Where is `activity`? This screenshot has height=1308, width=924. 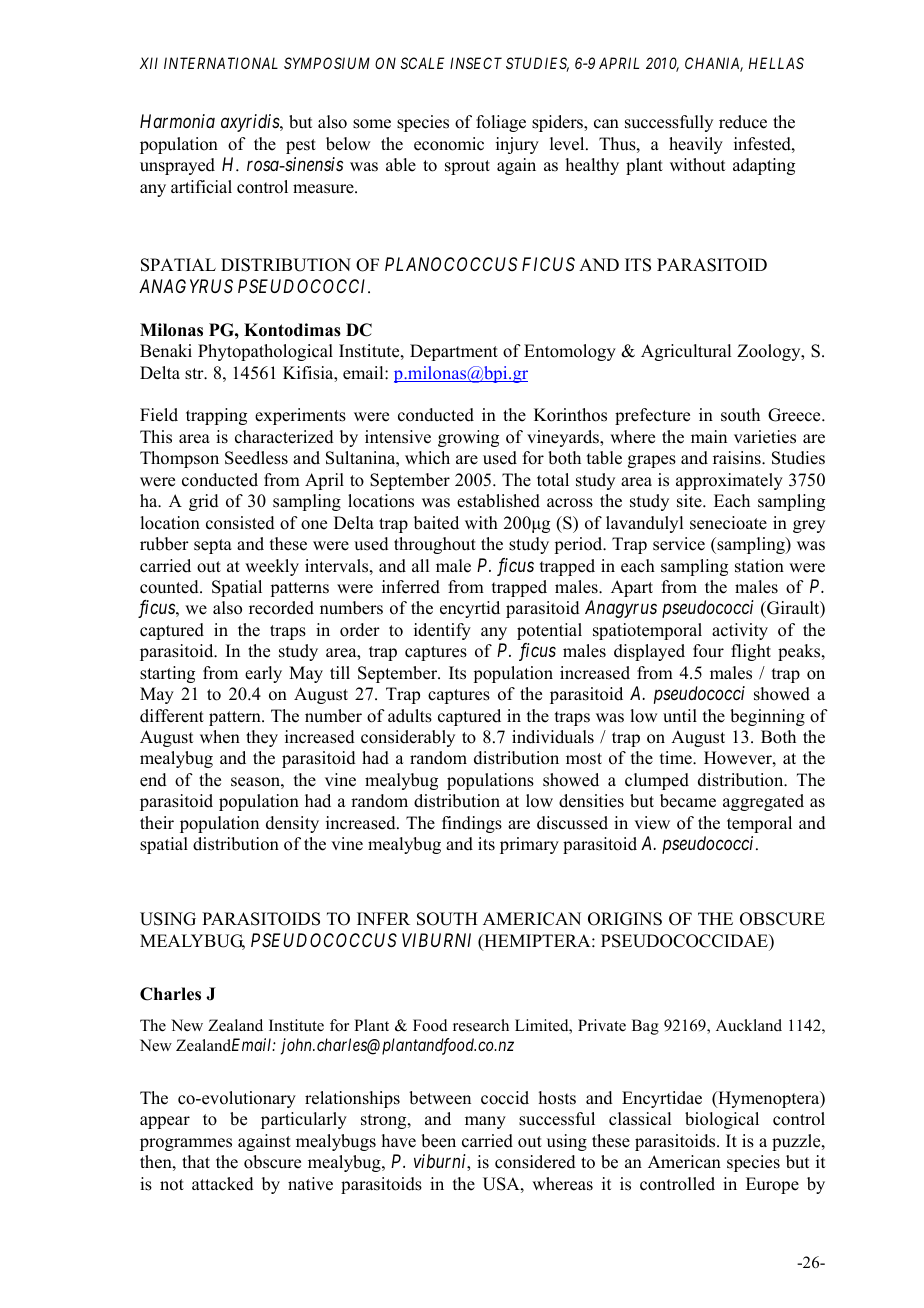
activity is located at coordinates (740, 631).
